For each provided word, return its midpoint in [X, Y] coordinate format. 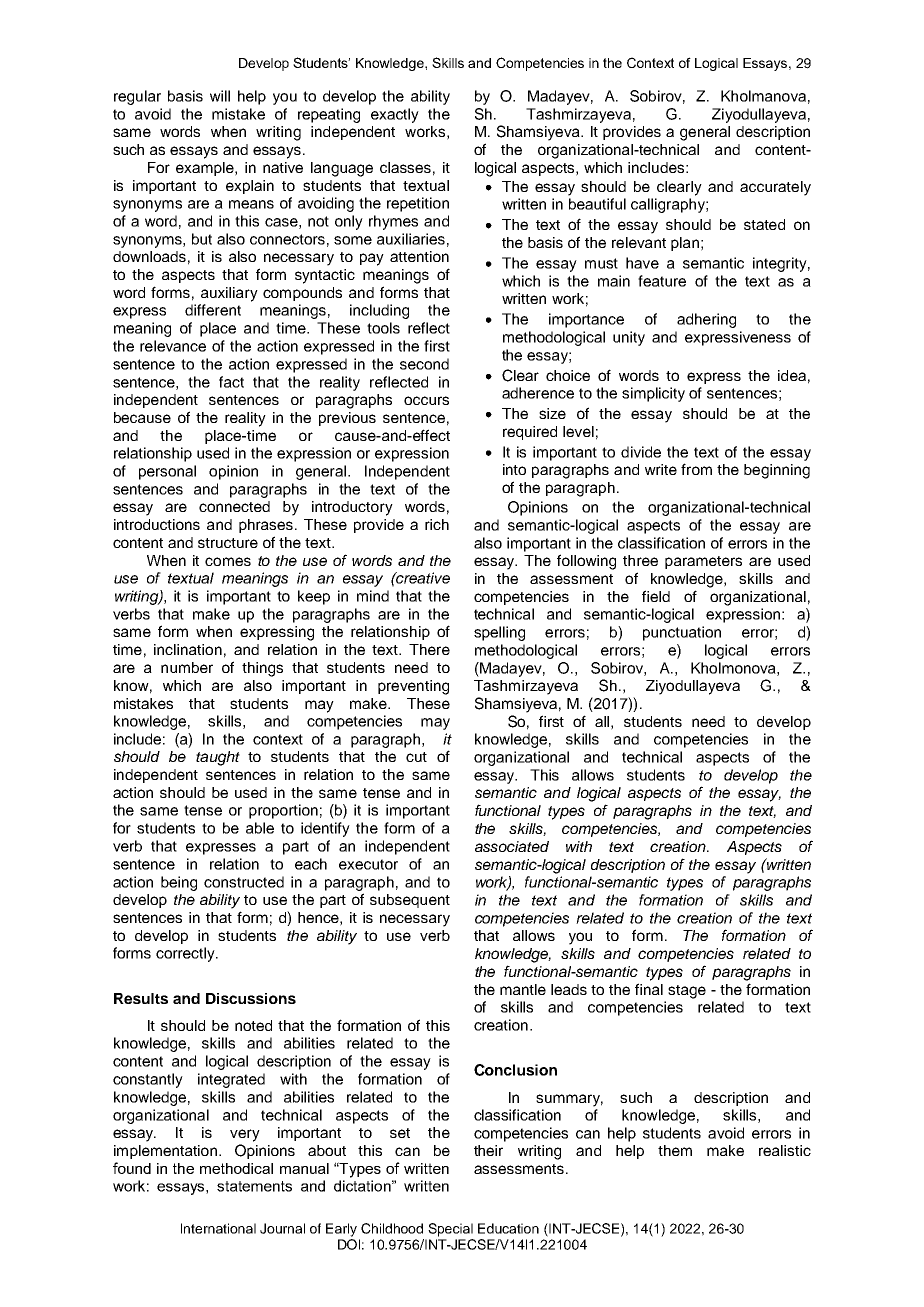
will [220, 96]
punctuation [682, 633]
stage [687, 992]
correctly [186, 954]
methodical [236, 1168]
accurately [775, 188]
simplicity [653, 394]
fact [231, 382]
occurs [426, 400]
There [429, 649]
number [187, 667]
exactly [395, 115]
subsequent [410, 901]
